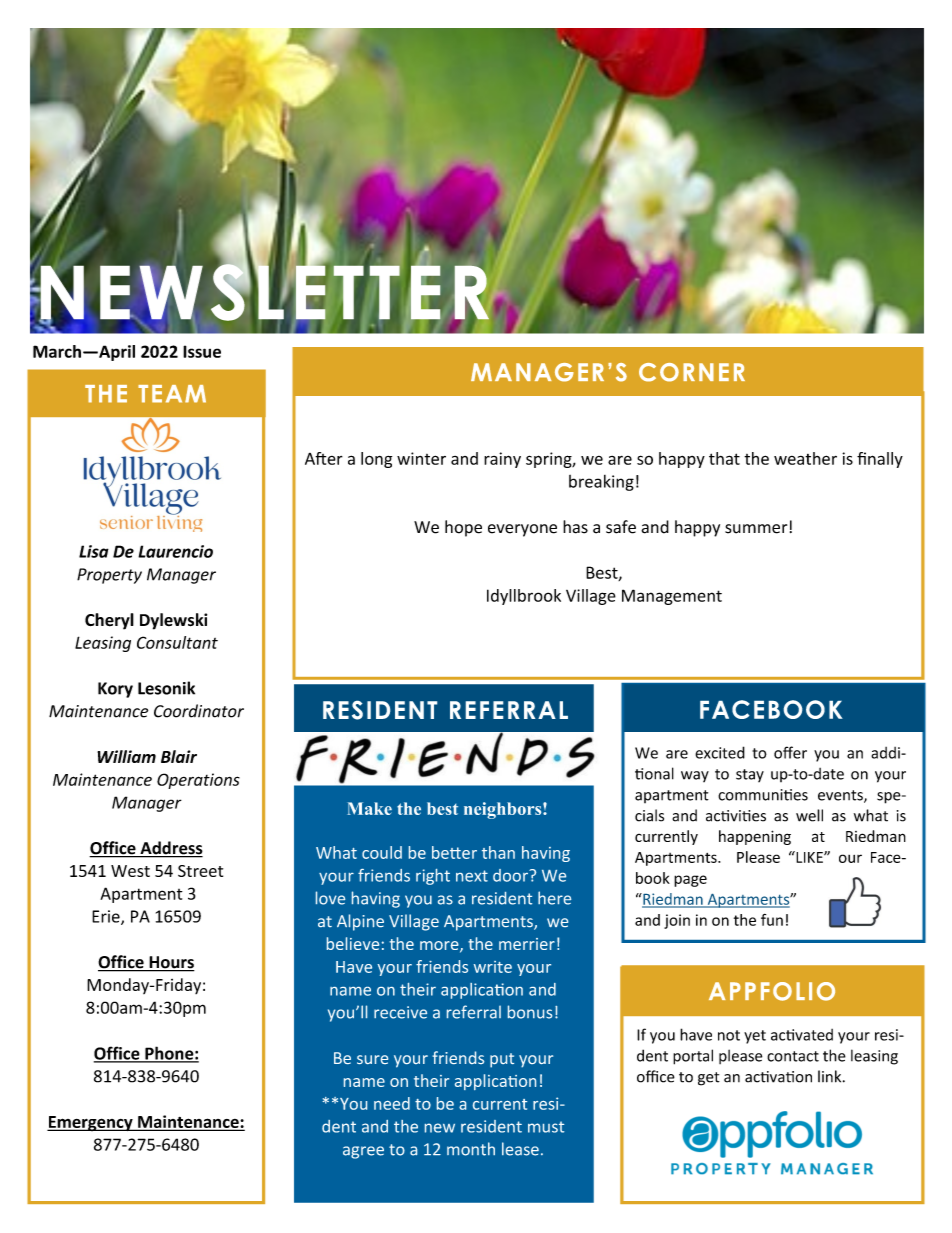 The image size is (952, 1233). What do you see at coordinates (692, 372) in the document?
I see `CORNER` at bounding box center [692, 372].
